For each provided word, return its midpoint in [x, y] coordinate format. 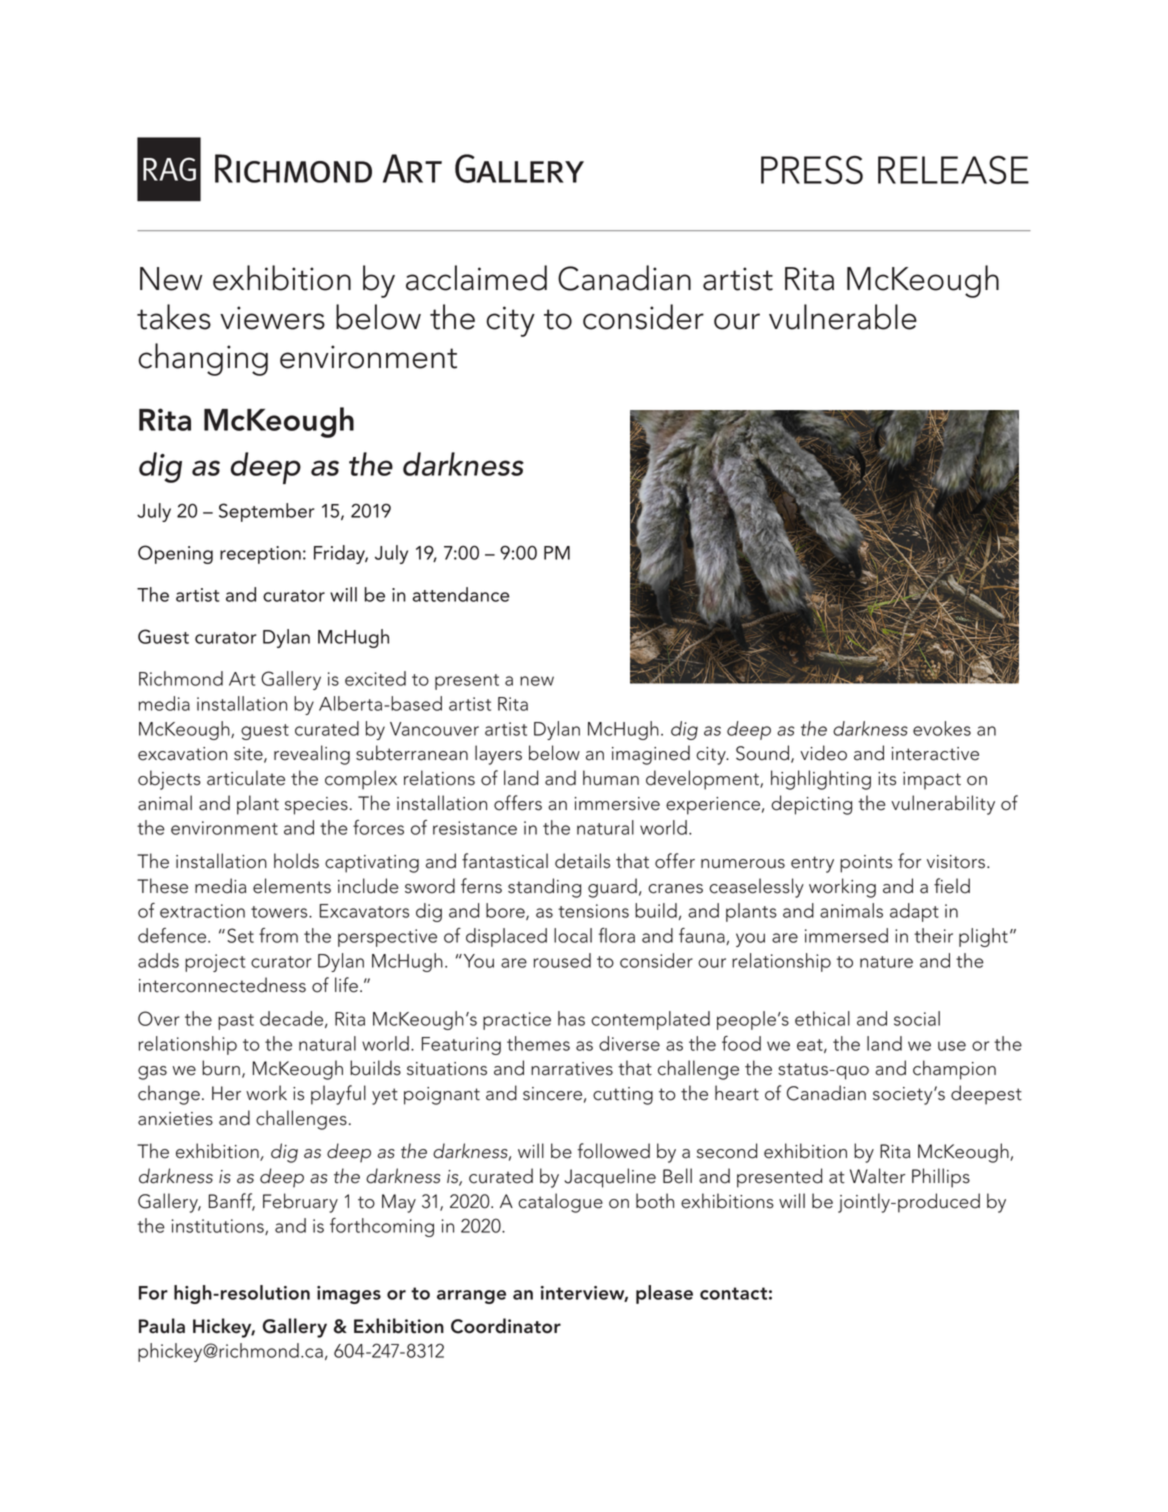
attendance [461, 594]
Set [240, 935]
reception [260, 555]
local [573, 935]
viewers [272, 318]
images [349, 1295]
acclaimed [476, 278]
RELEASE [953, 169]
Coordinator [506, 1326]
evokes [942, 728]
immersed [846, 935]
